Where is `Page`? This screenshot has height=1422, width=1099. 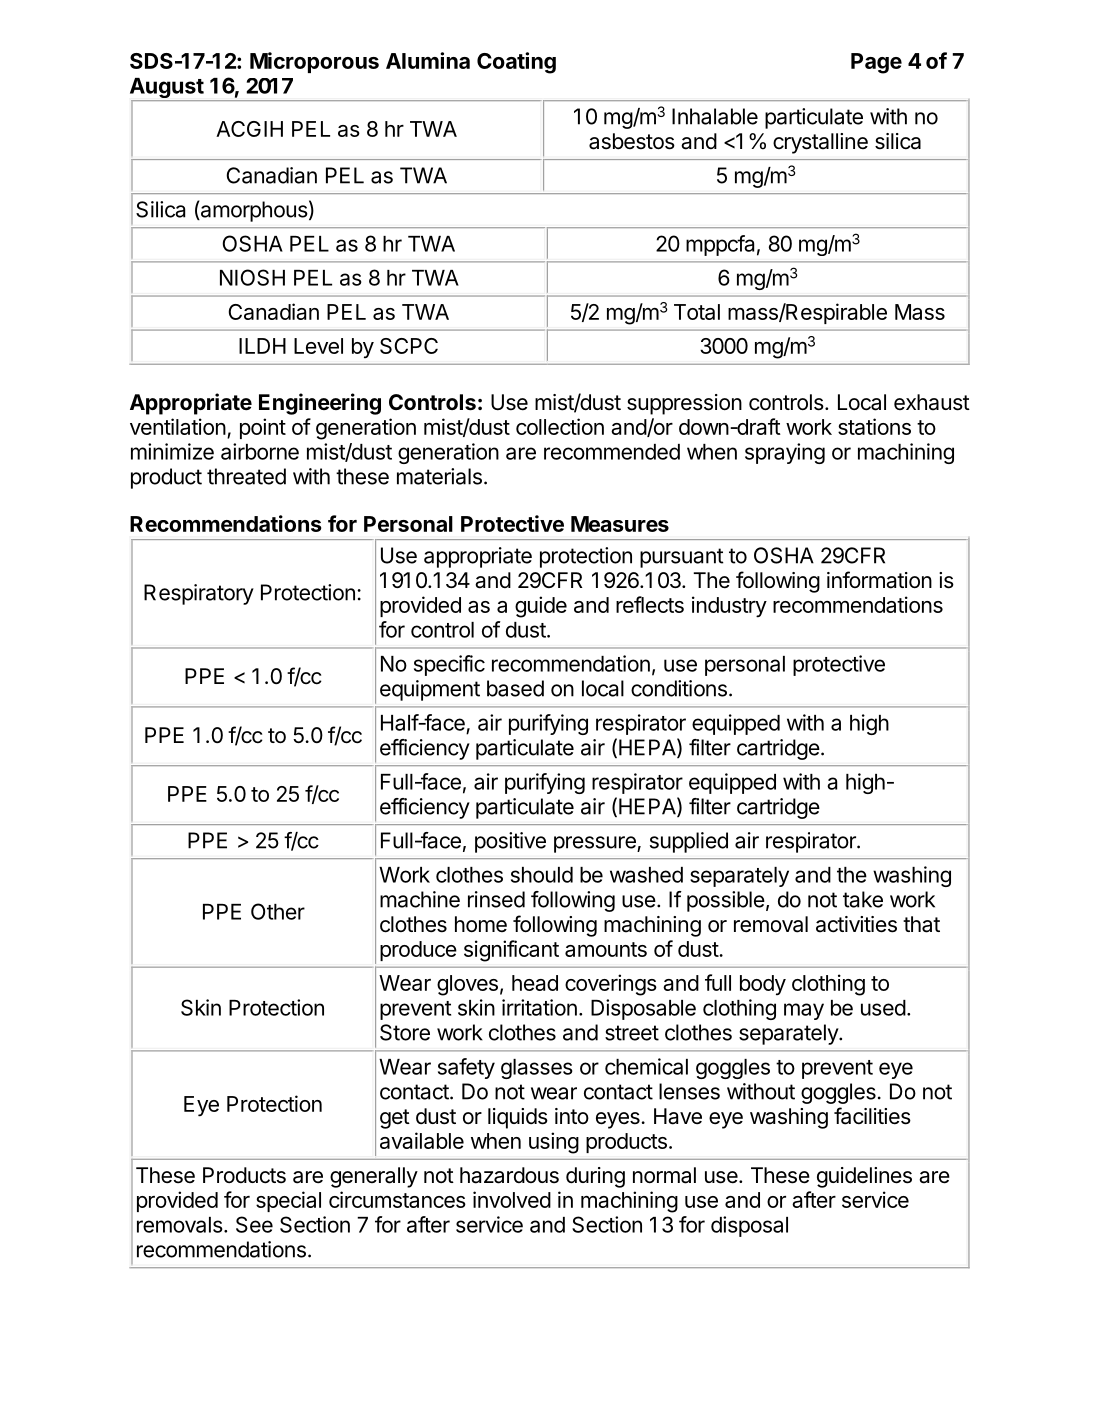
Page is located at coordinates (876, 63).
